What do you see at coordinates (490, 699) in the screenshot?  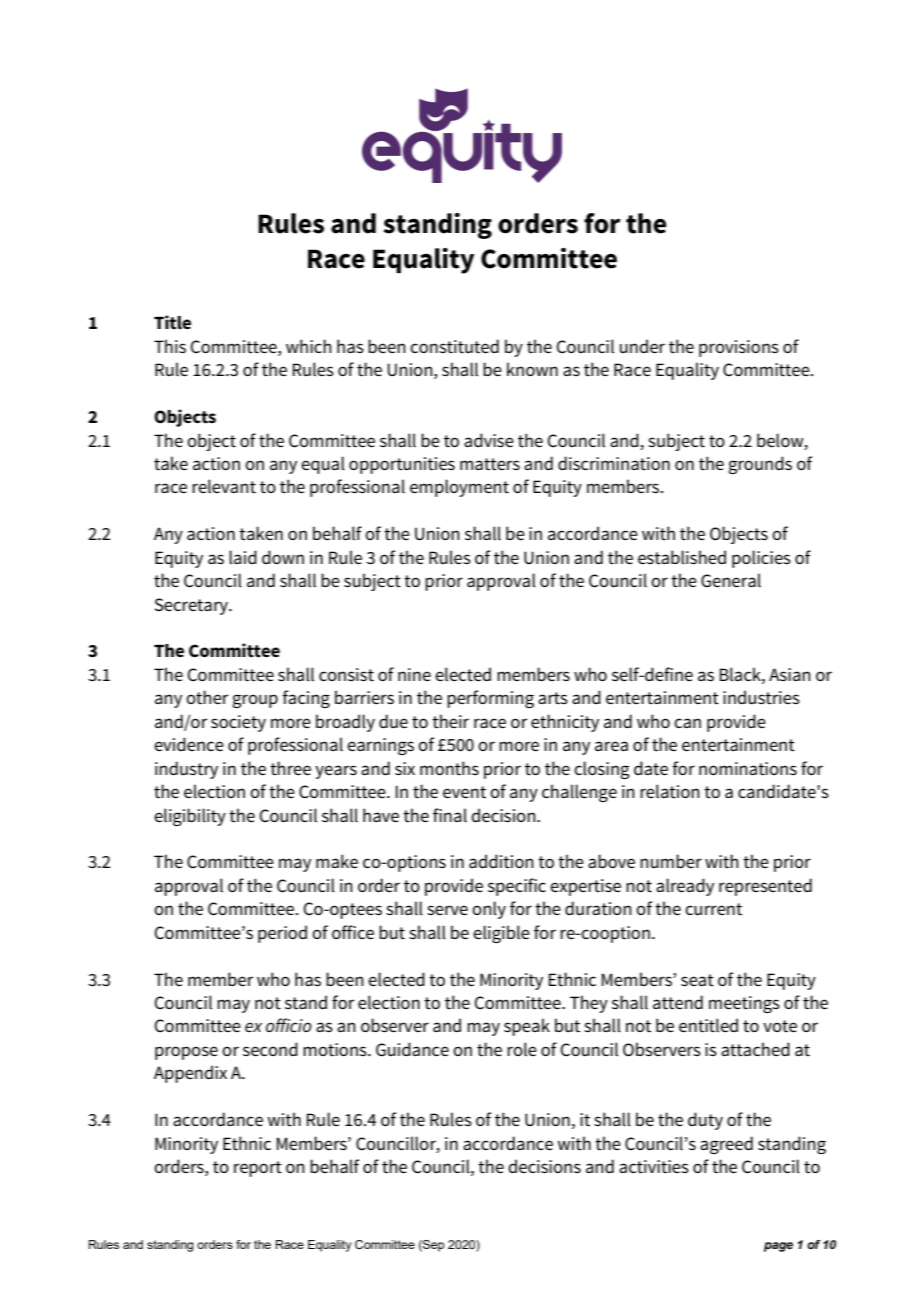 I see `performing` at bounding box center [490, 699].
